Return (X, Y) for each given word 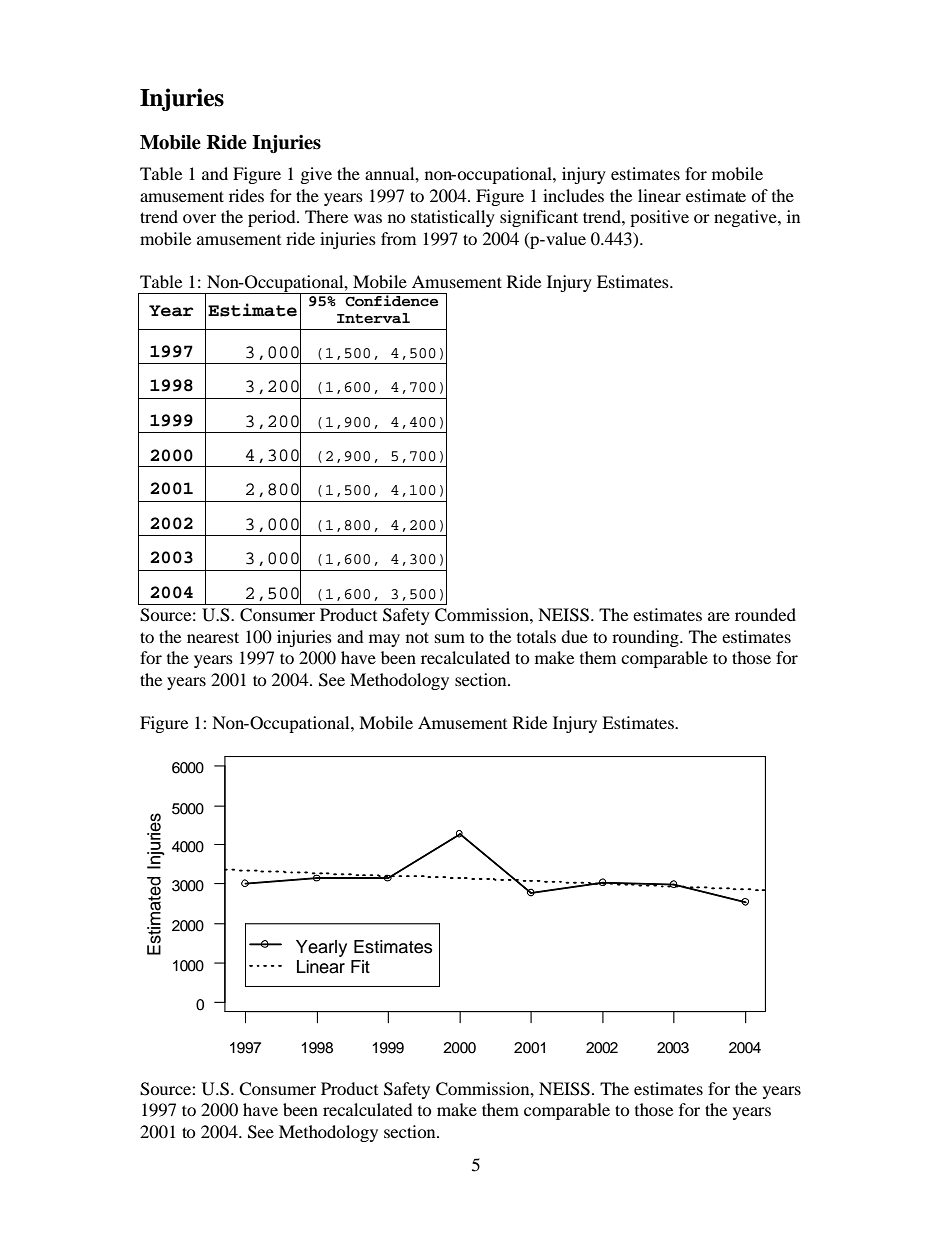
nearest (213, 637)
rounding (646, 638)
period (273, 218)
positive (659, 218)
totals (536, 636)
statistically (453, 218)
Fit (360, 966)
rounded (765, 614)
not (417, 637)
